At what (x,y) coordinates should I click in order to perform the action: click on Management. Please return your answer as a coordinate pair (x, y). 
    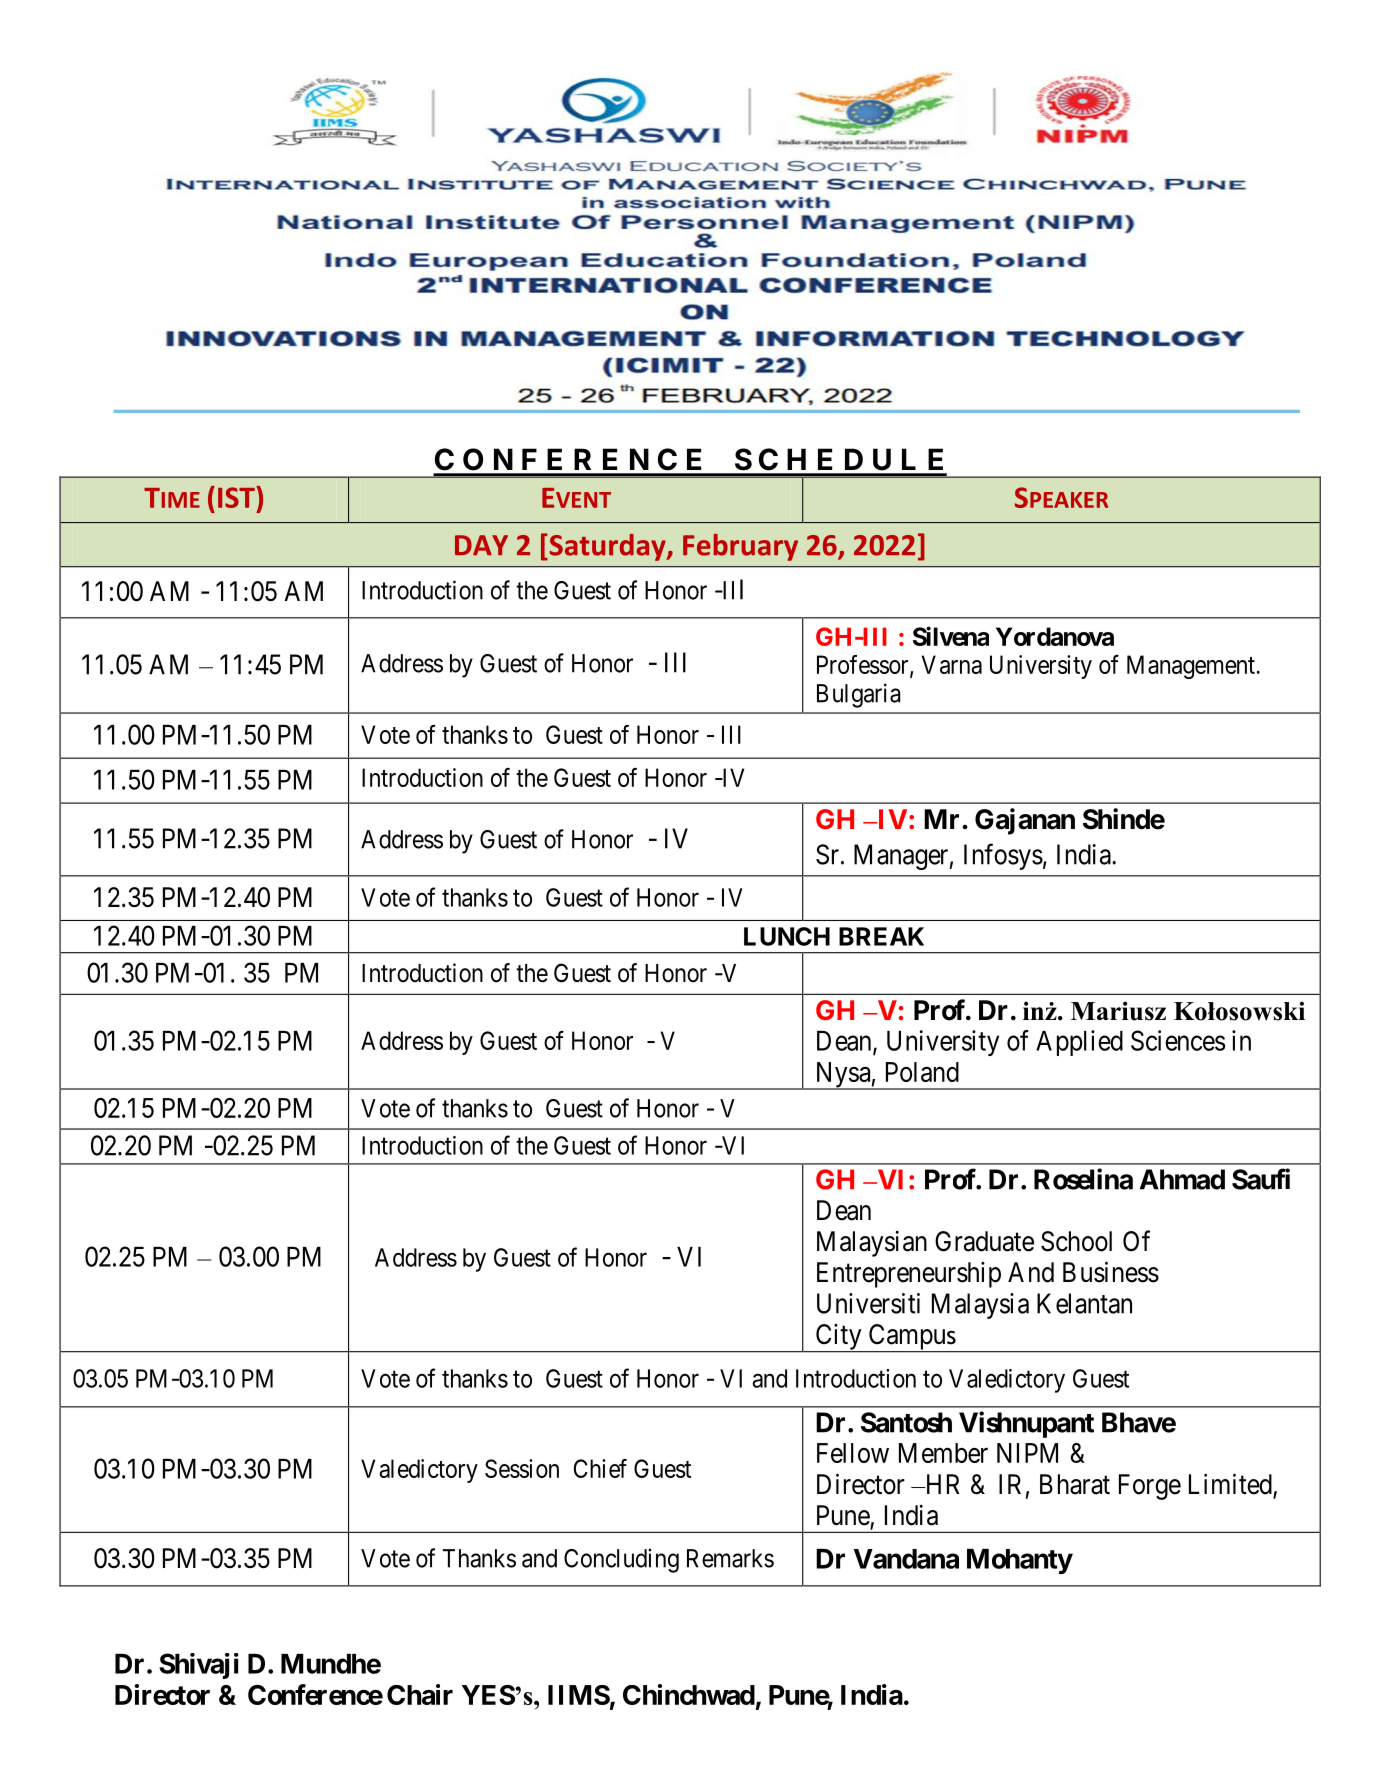
    Looking at the image, I should click on (1191, 667).
